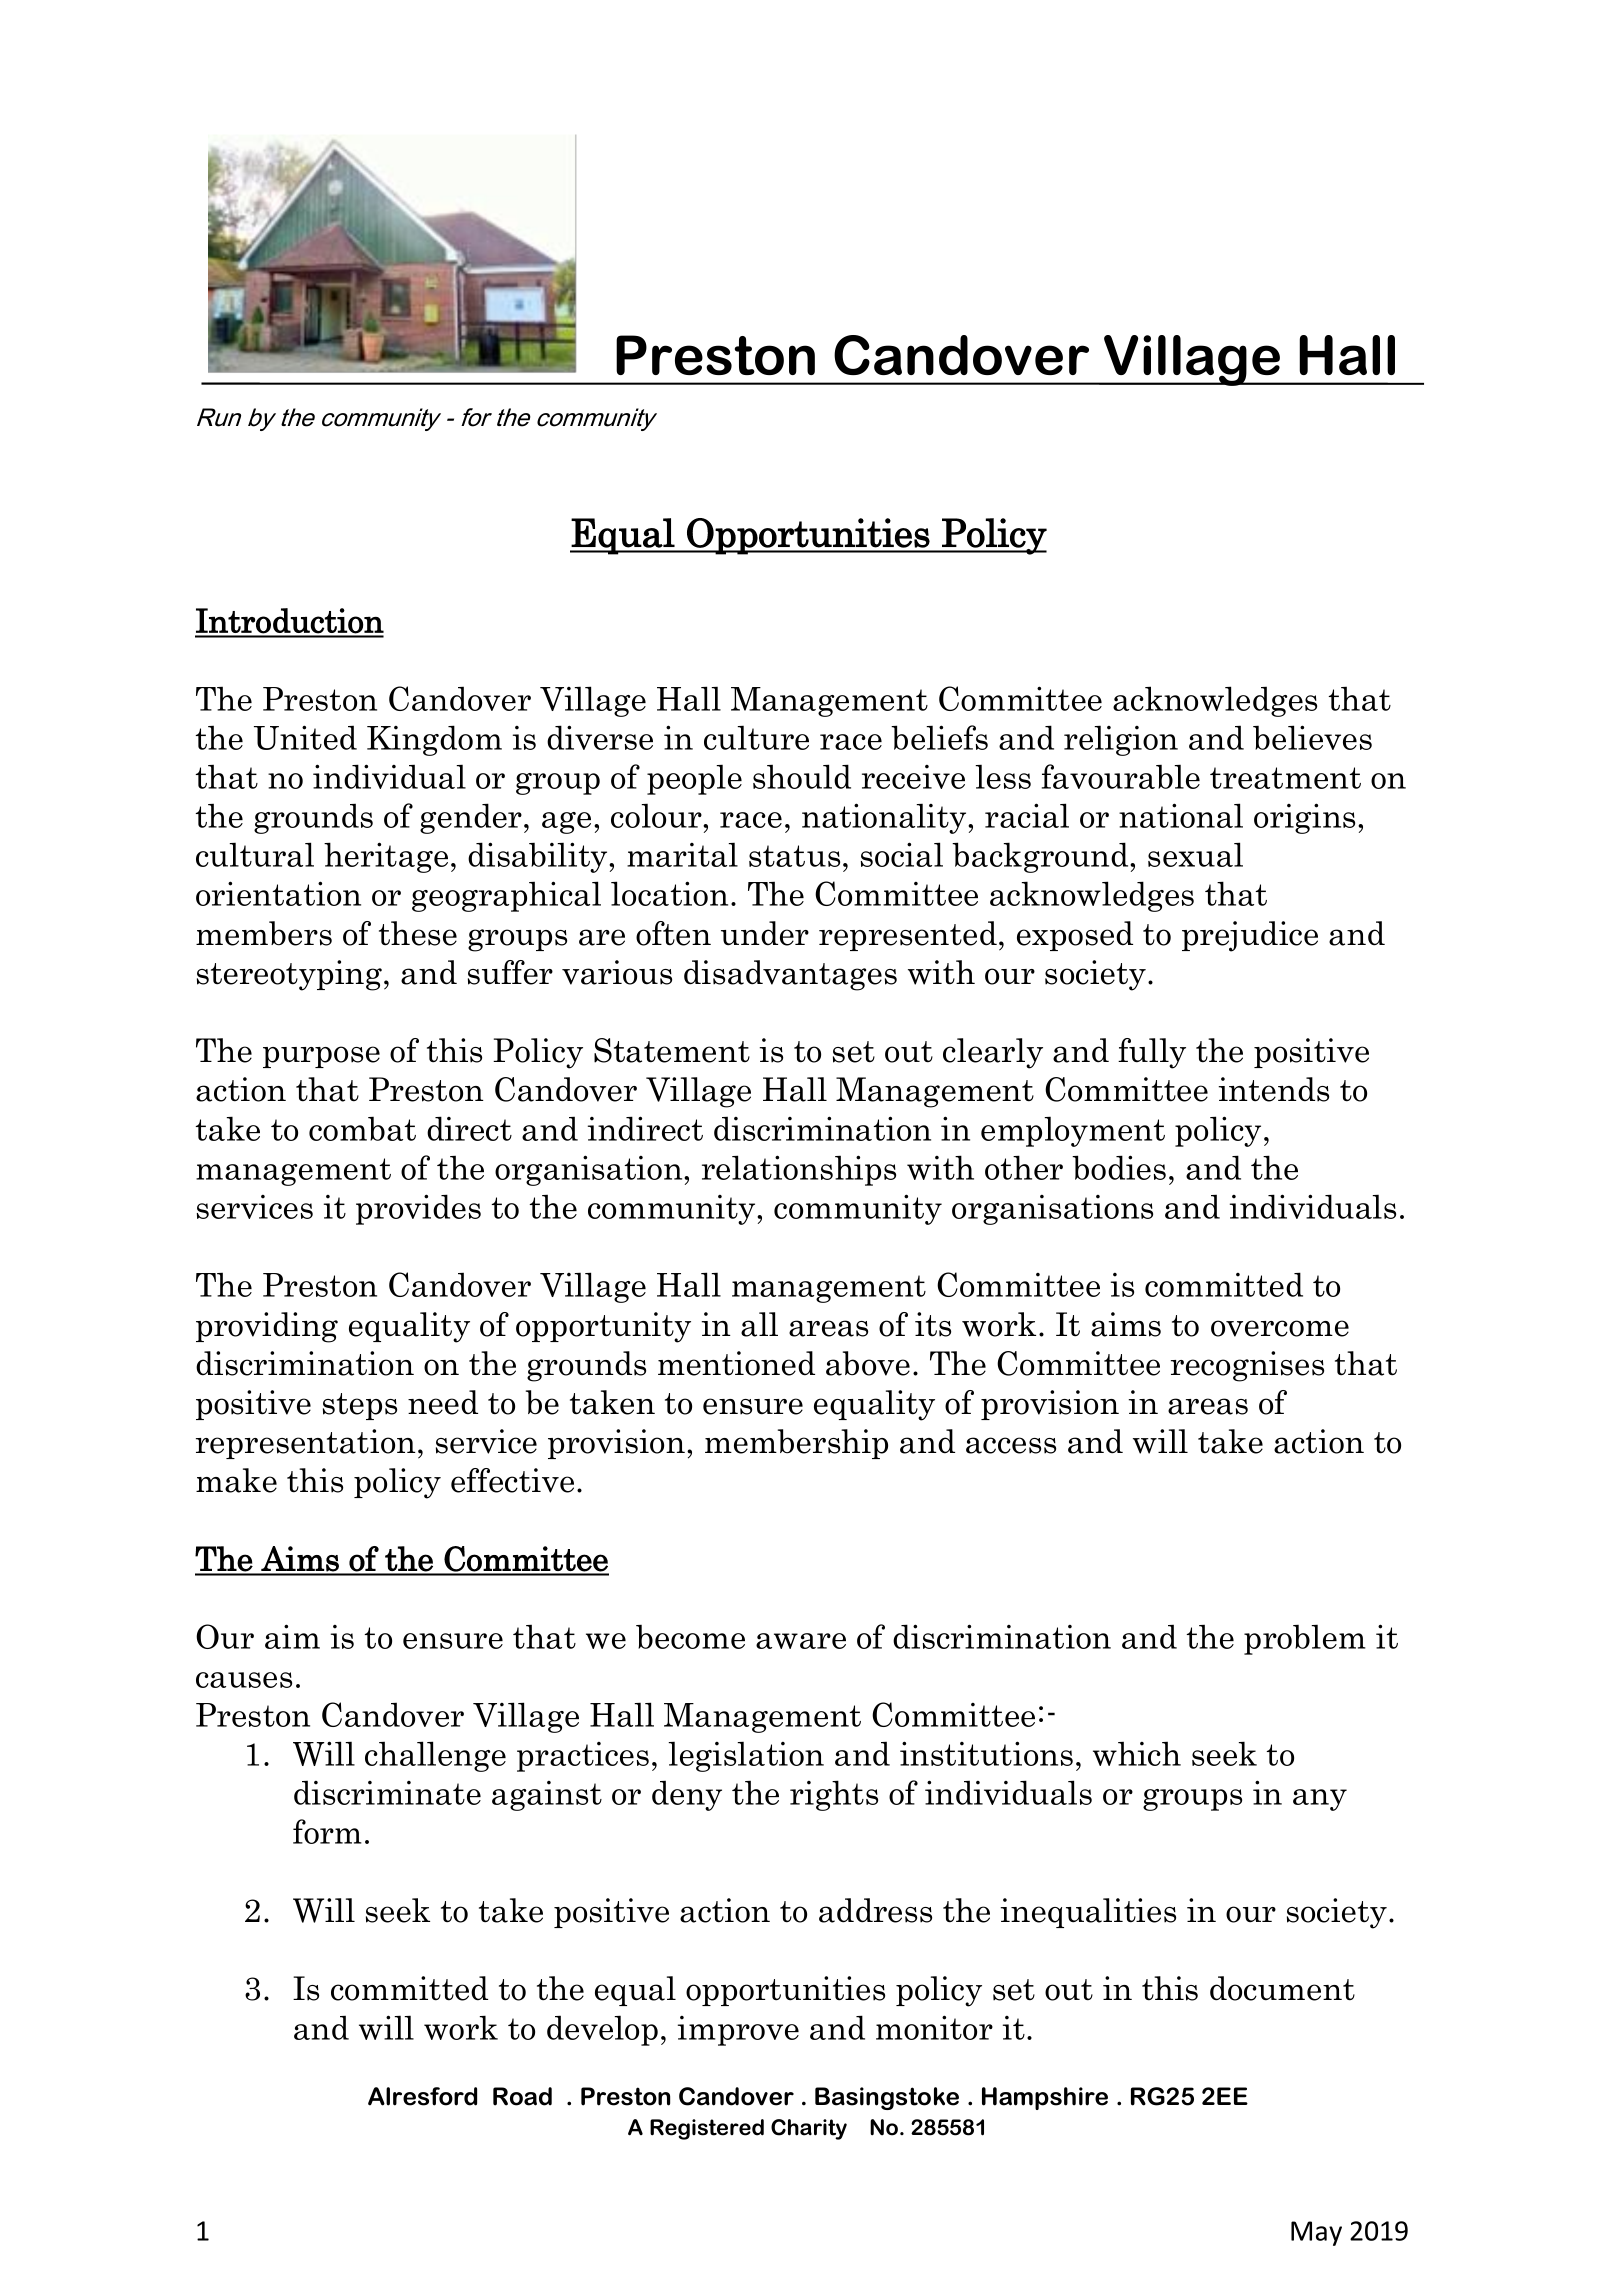  Describe the element at coordinates (809, 2129) in the image. I see `Charity` at that location.
